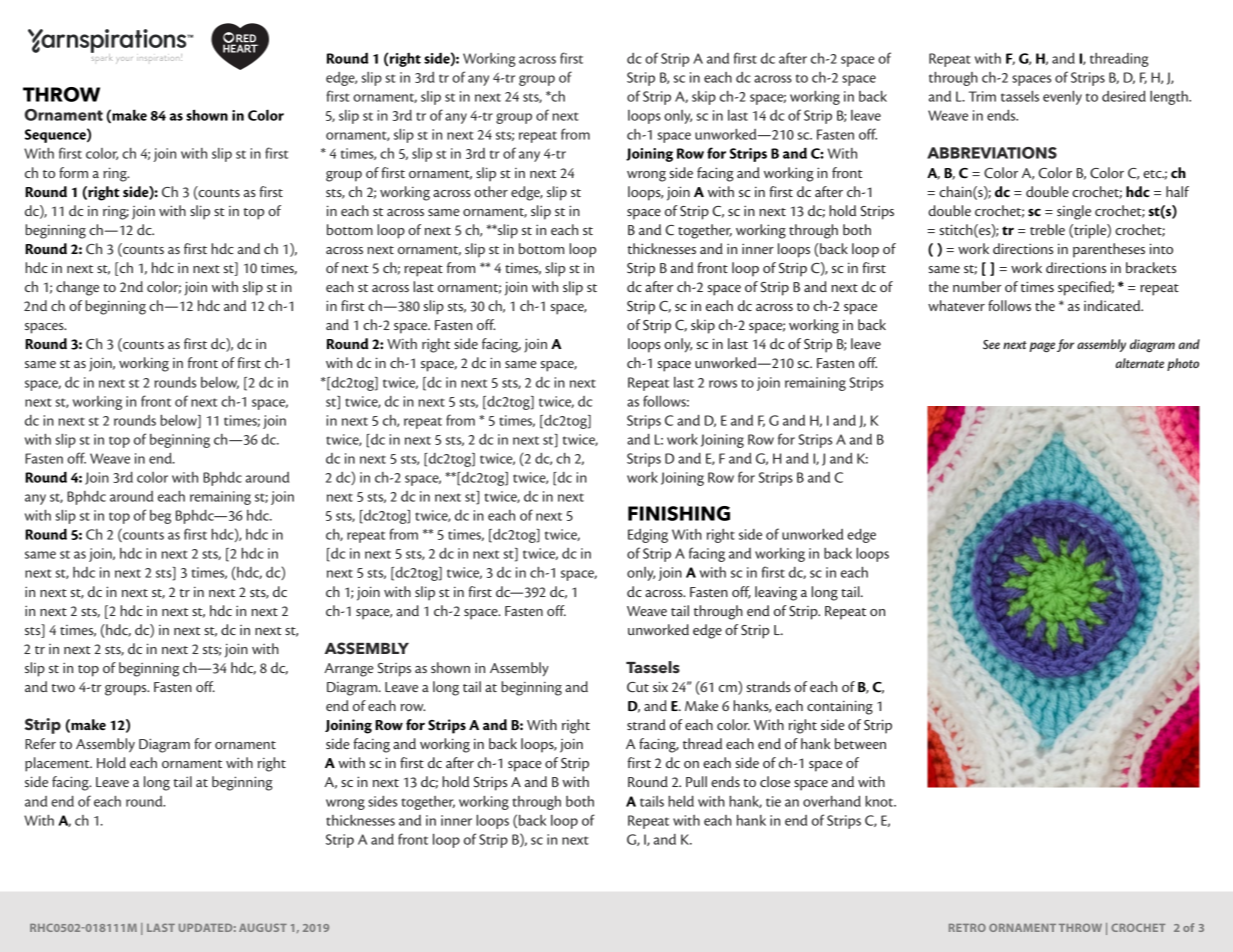 This page has height=952, width=1233. I want to click on containing, so click(840, 707).
